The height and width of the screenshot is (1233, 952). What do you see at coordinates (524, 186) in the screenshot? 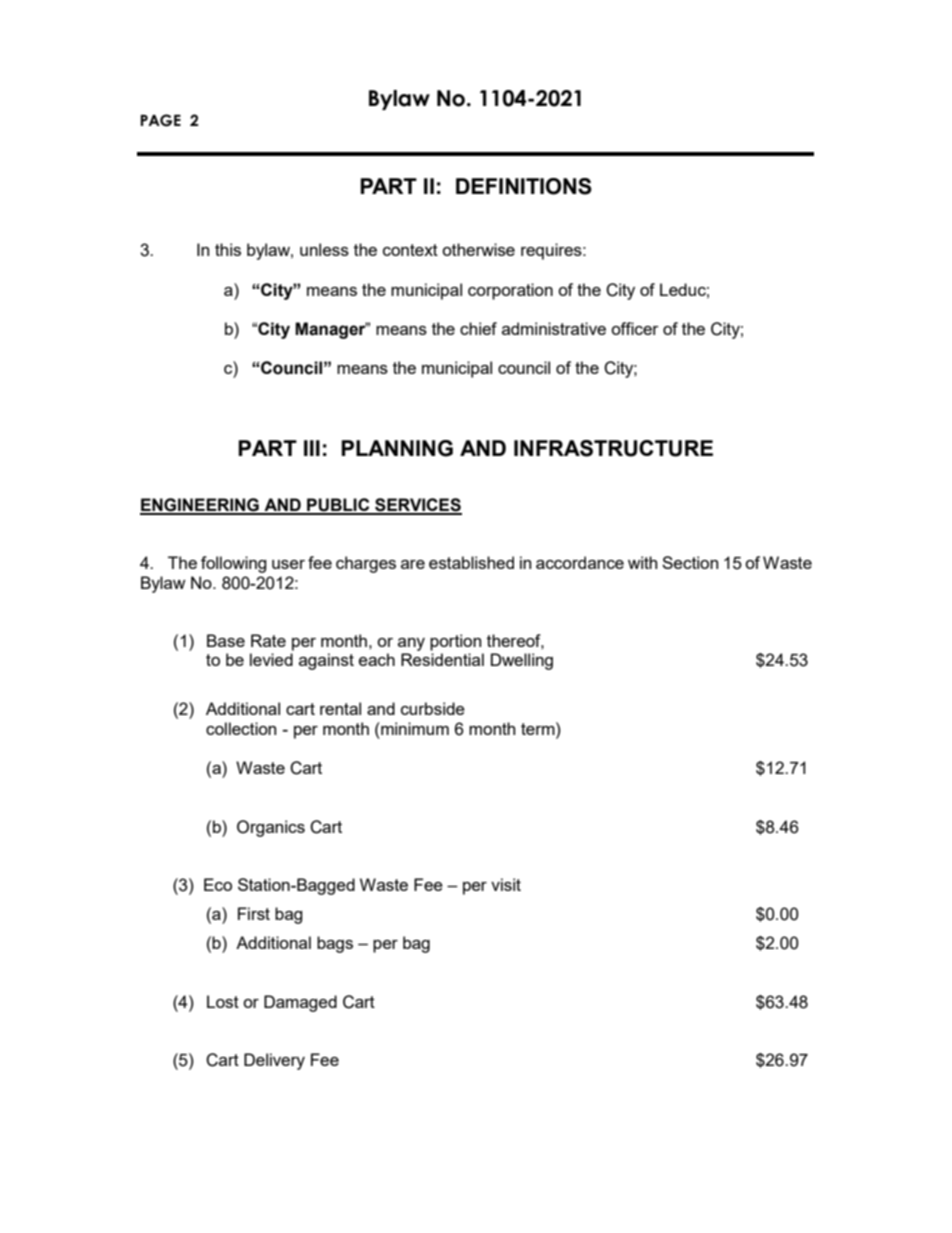
I see `DEFINITIONS` at bounding box center [524, 186].
